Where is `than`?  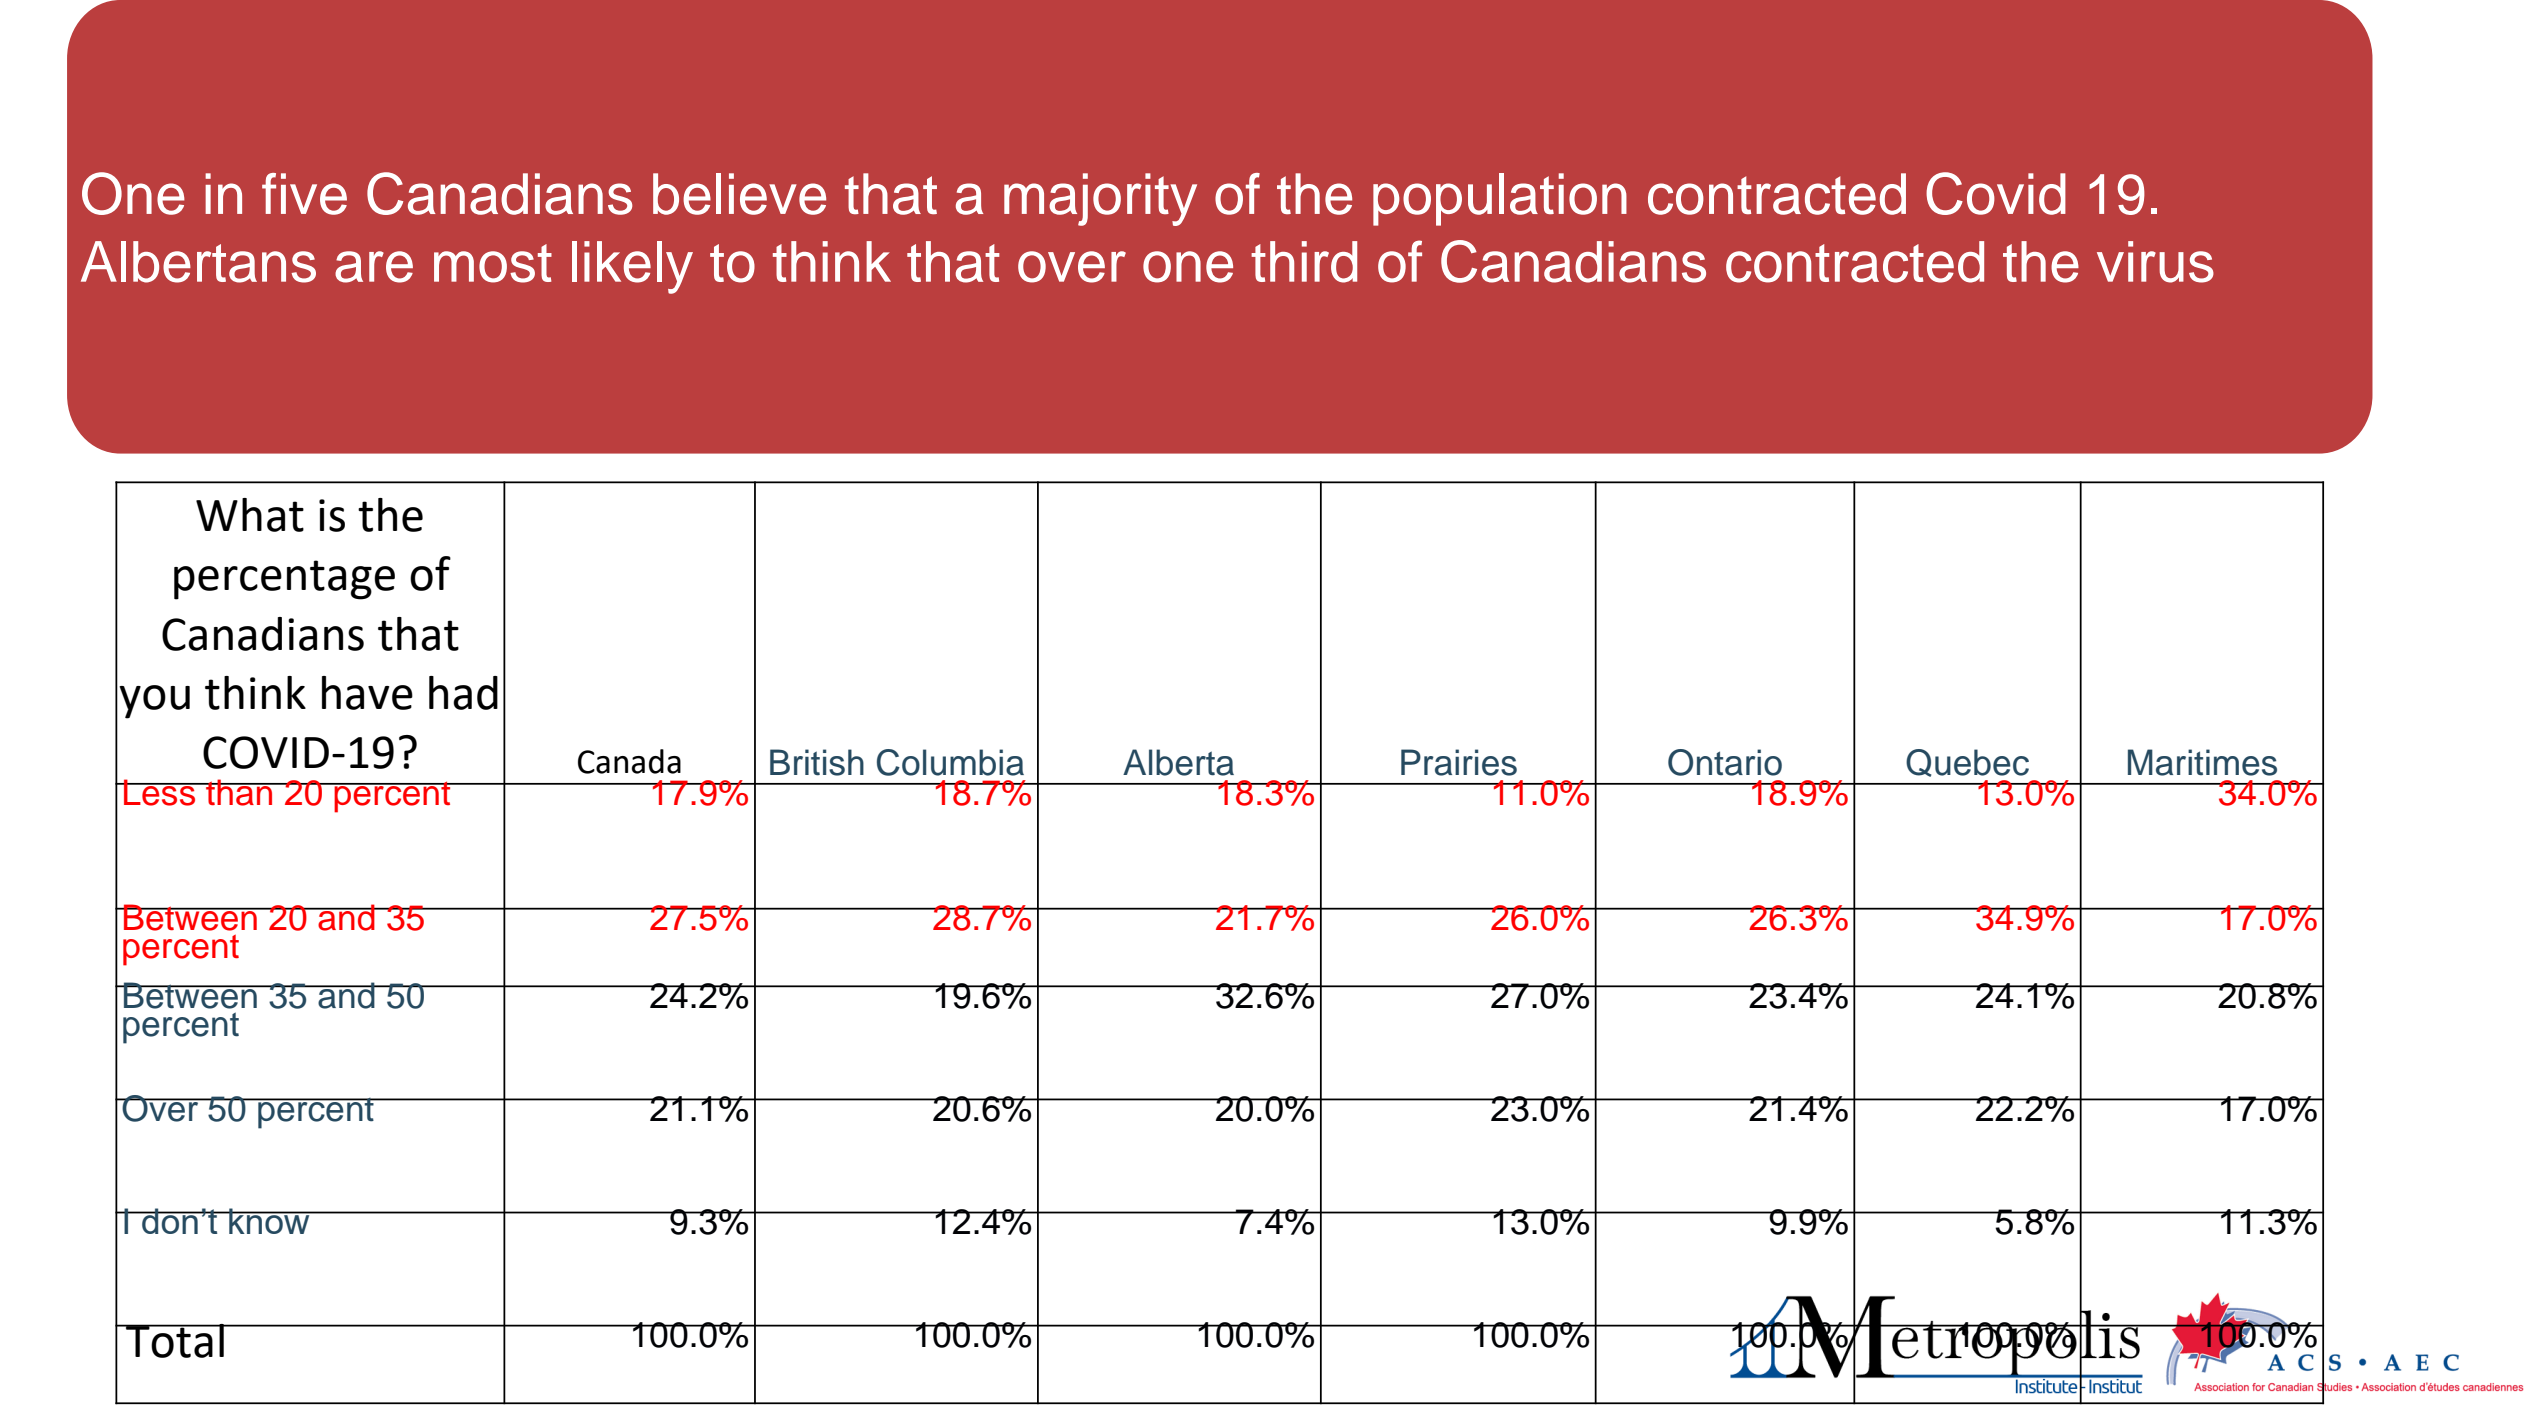 than is located at coordinates (239, 792).
